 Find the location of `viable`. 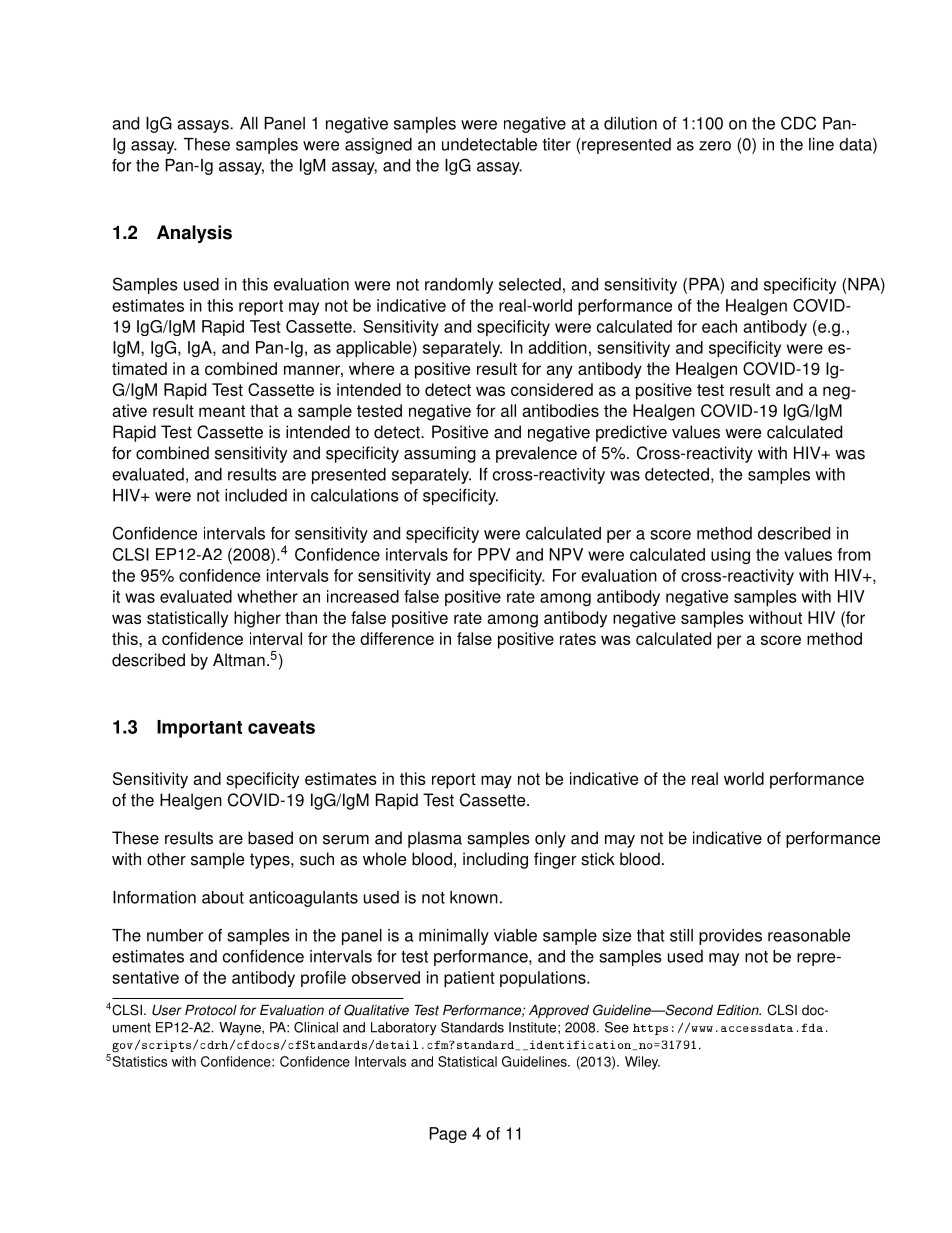

viable is located at coordinates (515, 935).
